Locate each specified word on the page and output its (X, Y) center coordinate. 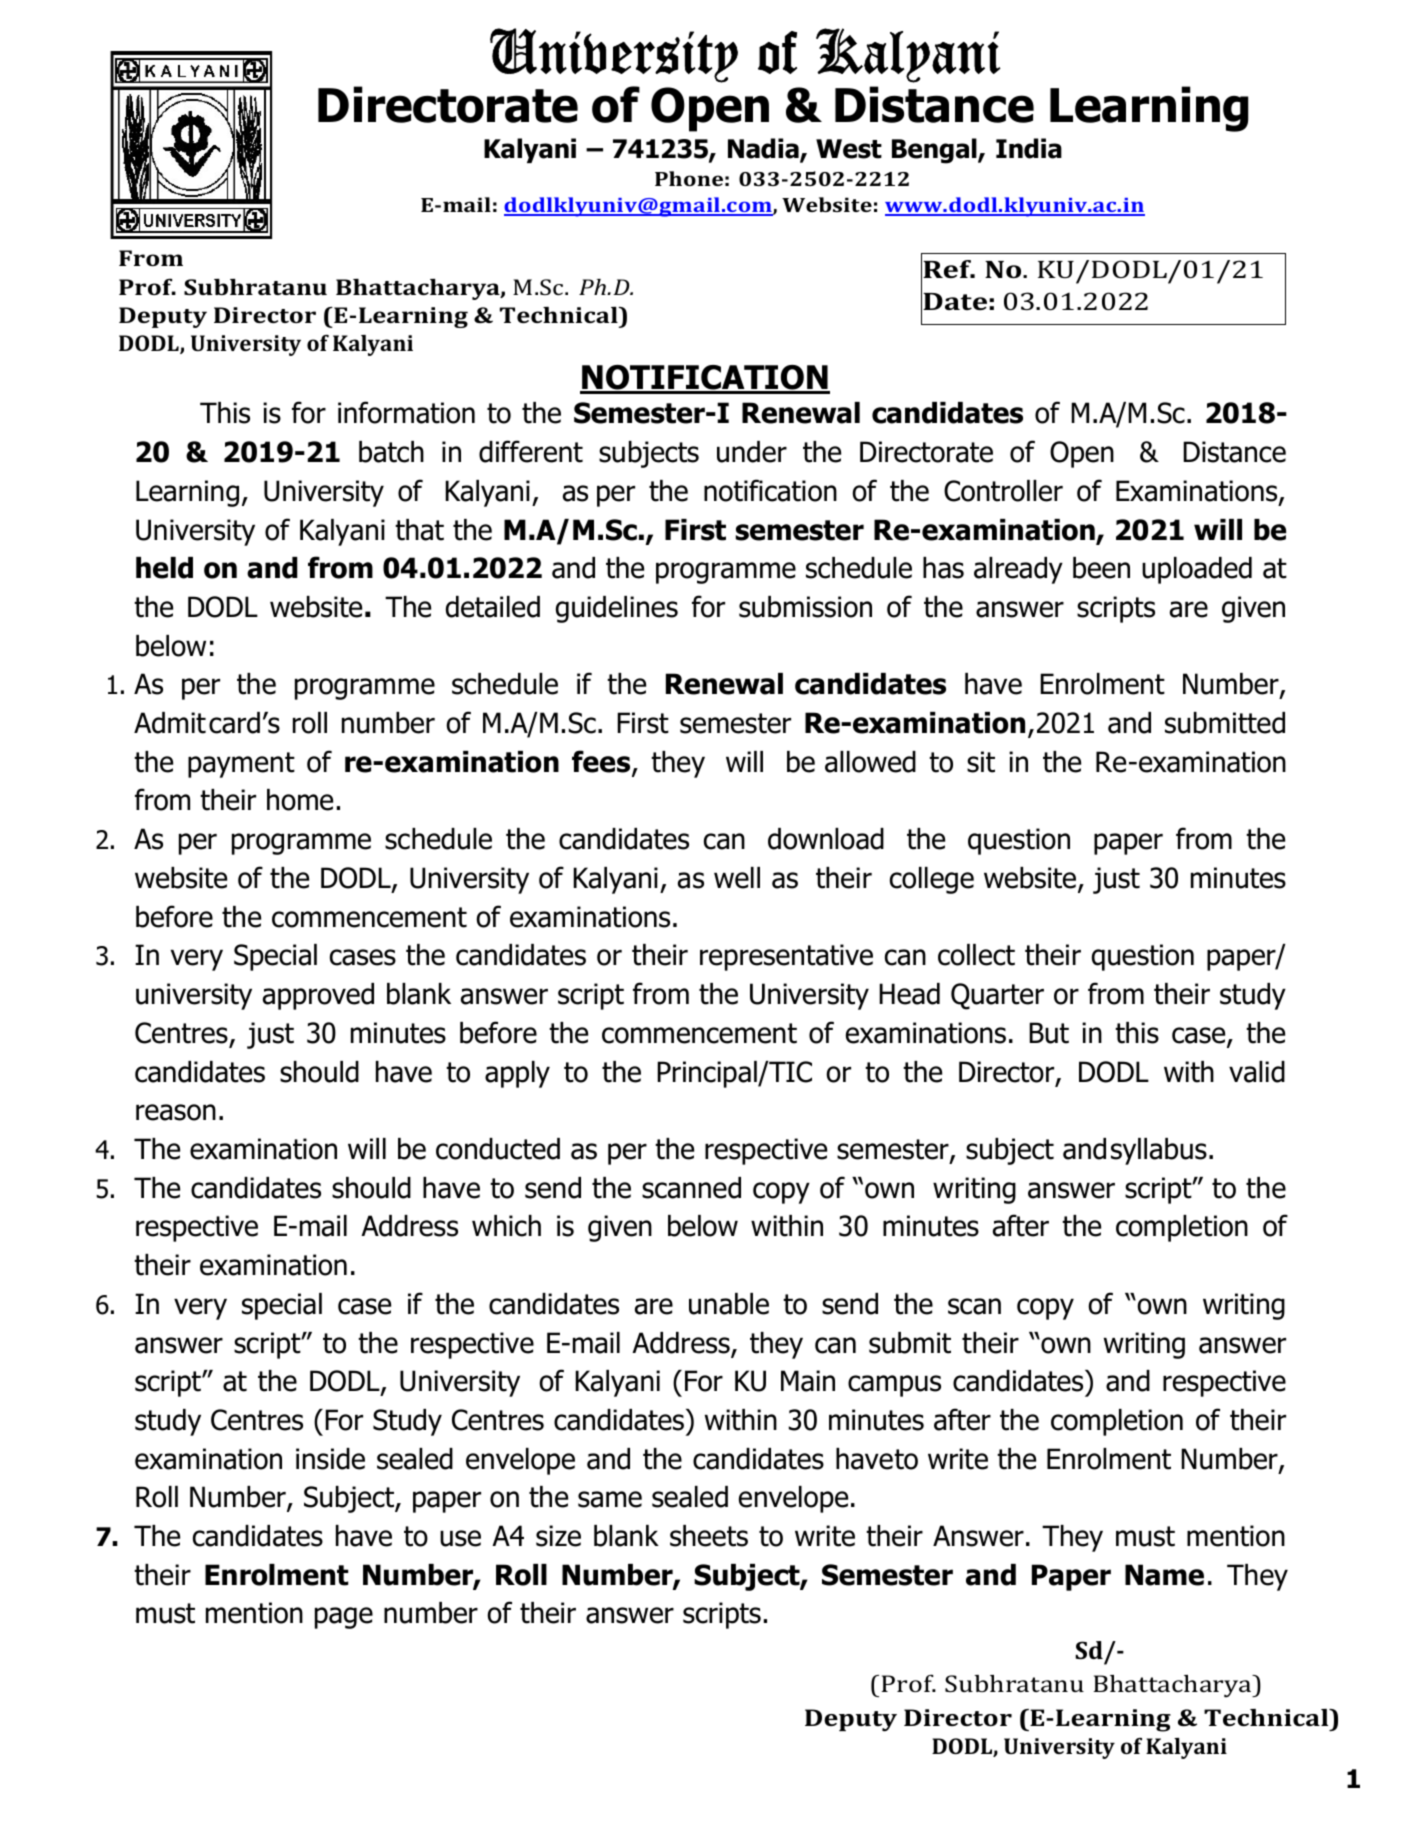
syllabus (1159, 1151)
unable (729, 1304)
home (300, 800)
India (1029, 148)
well (737, 878)
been (1101, 568)
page (344, 1618)
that (419, 530)
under (752, 452)
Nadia (764, 150)
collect (976, 955)
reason (176, 1112)
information (406, 412)
